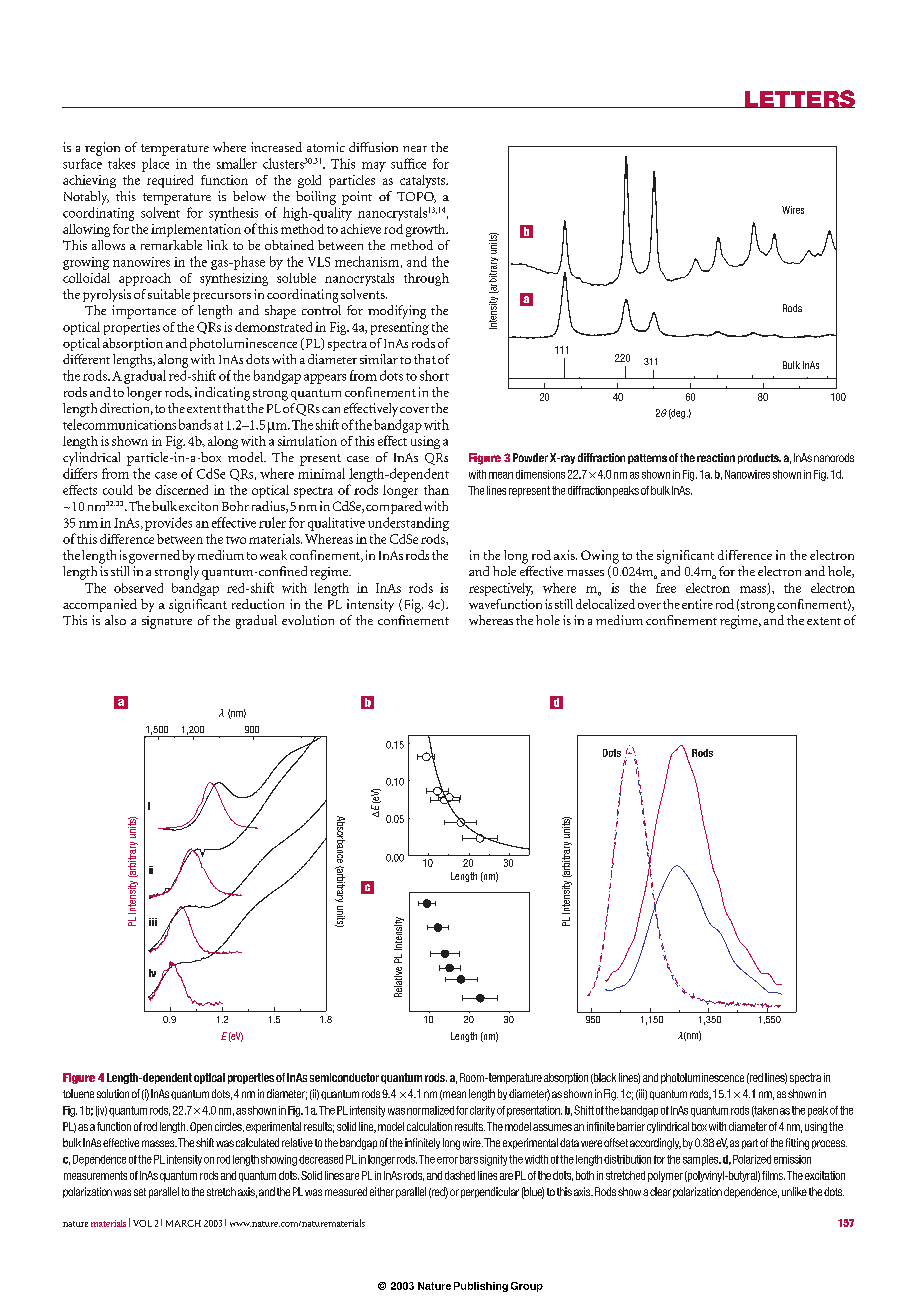 This page has height=1308, width=924. I want to click on MARCH, so click(183, 1223).
